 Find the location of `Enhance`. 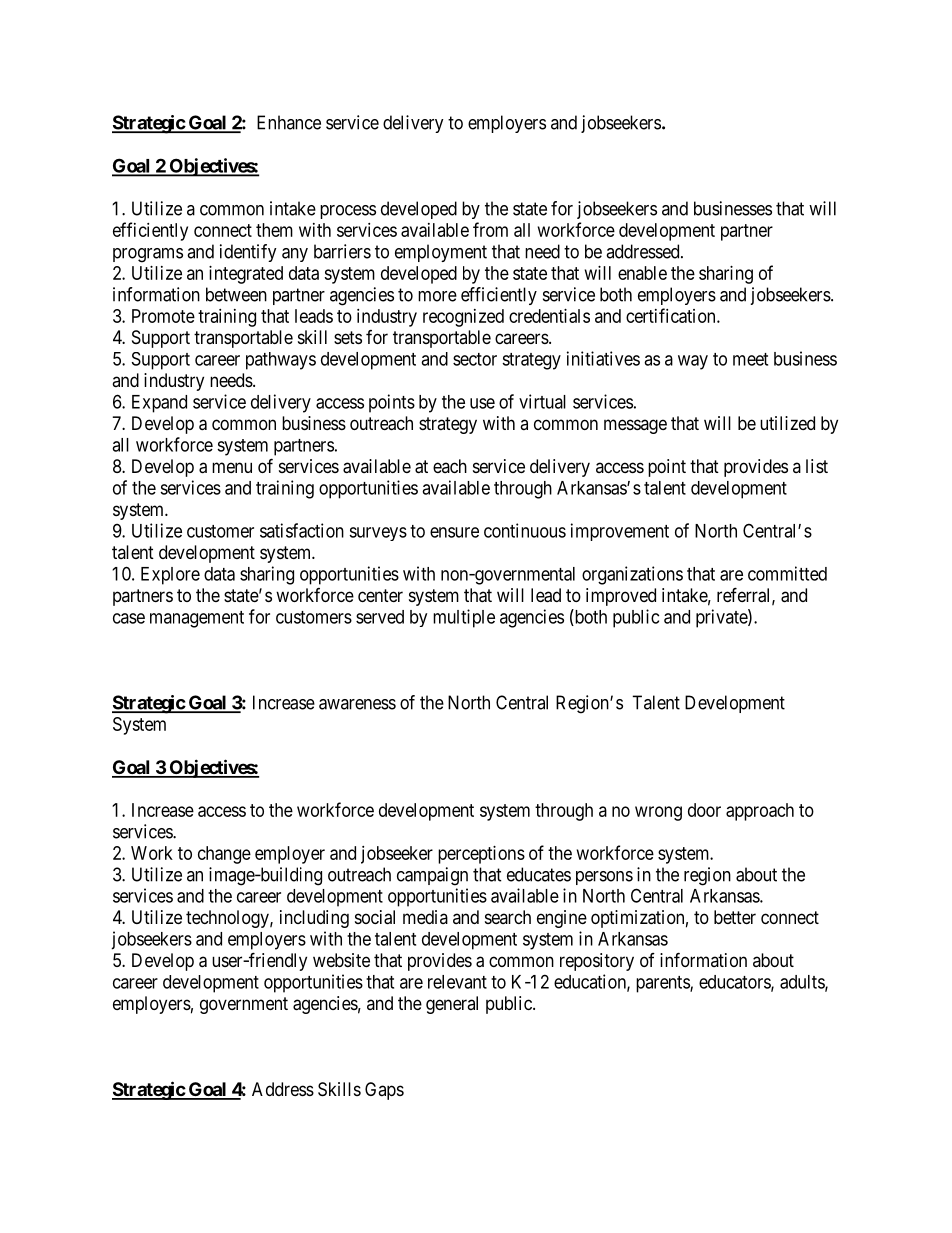

Enhance is located at coordinates (289, 122).
